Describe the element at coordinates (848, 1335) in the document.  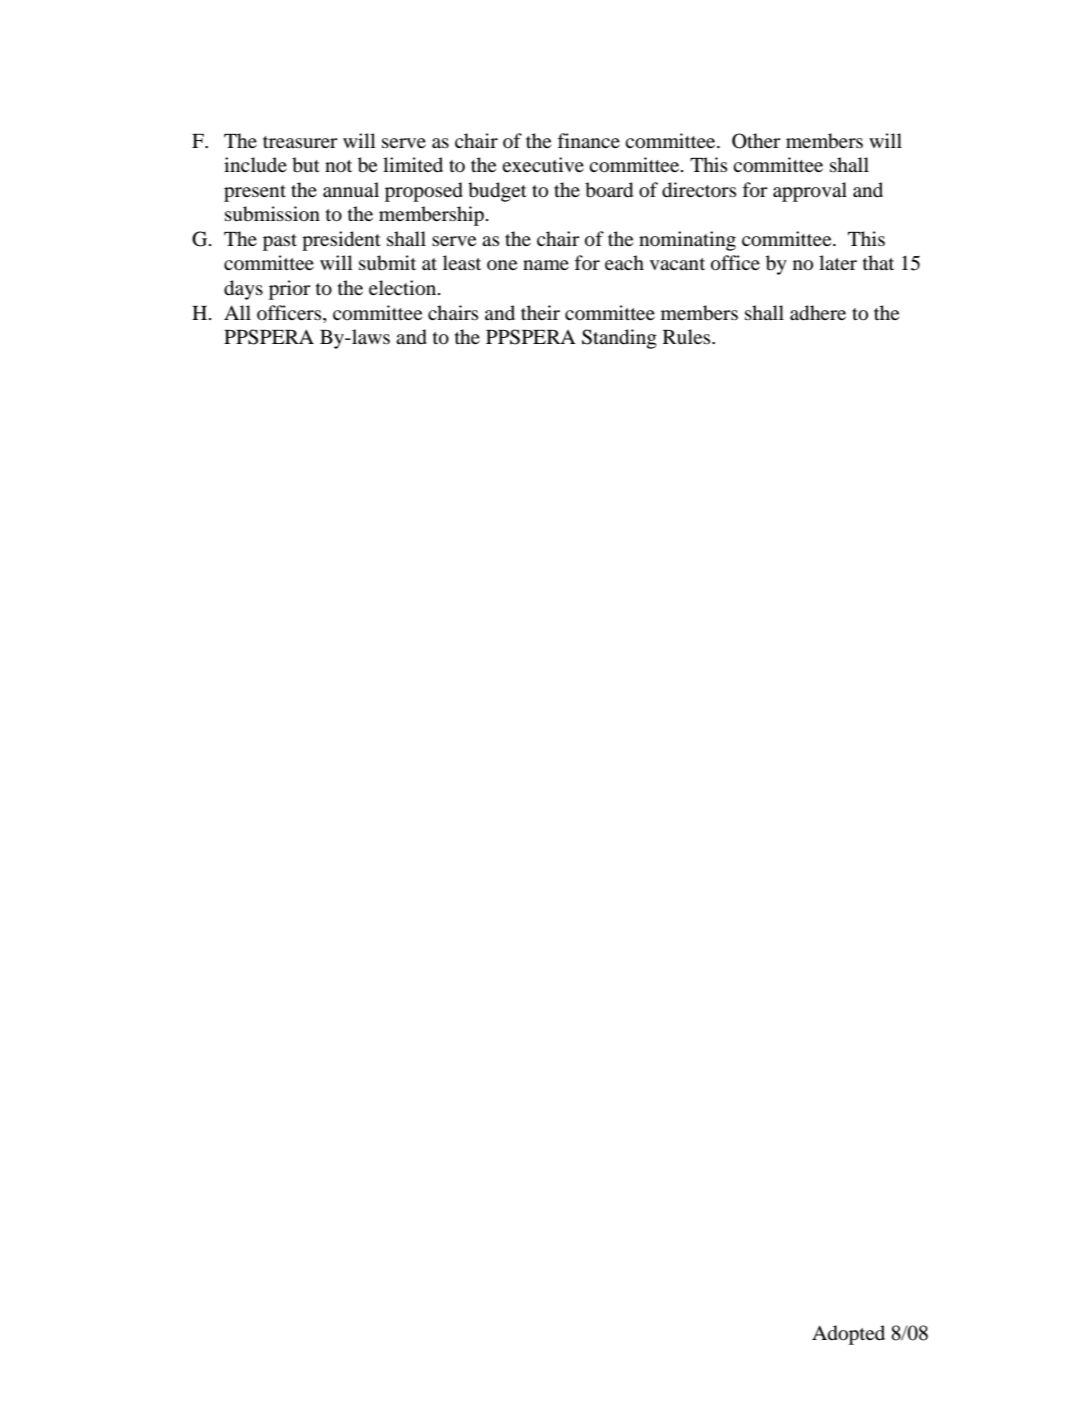
I see `Adopted` at that location.
